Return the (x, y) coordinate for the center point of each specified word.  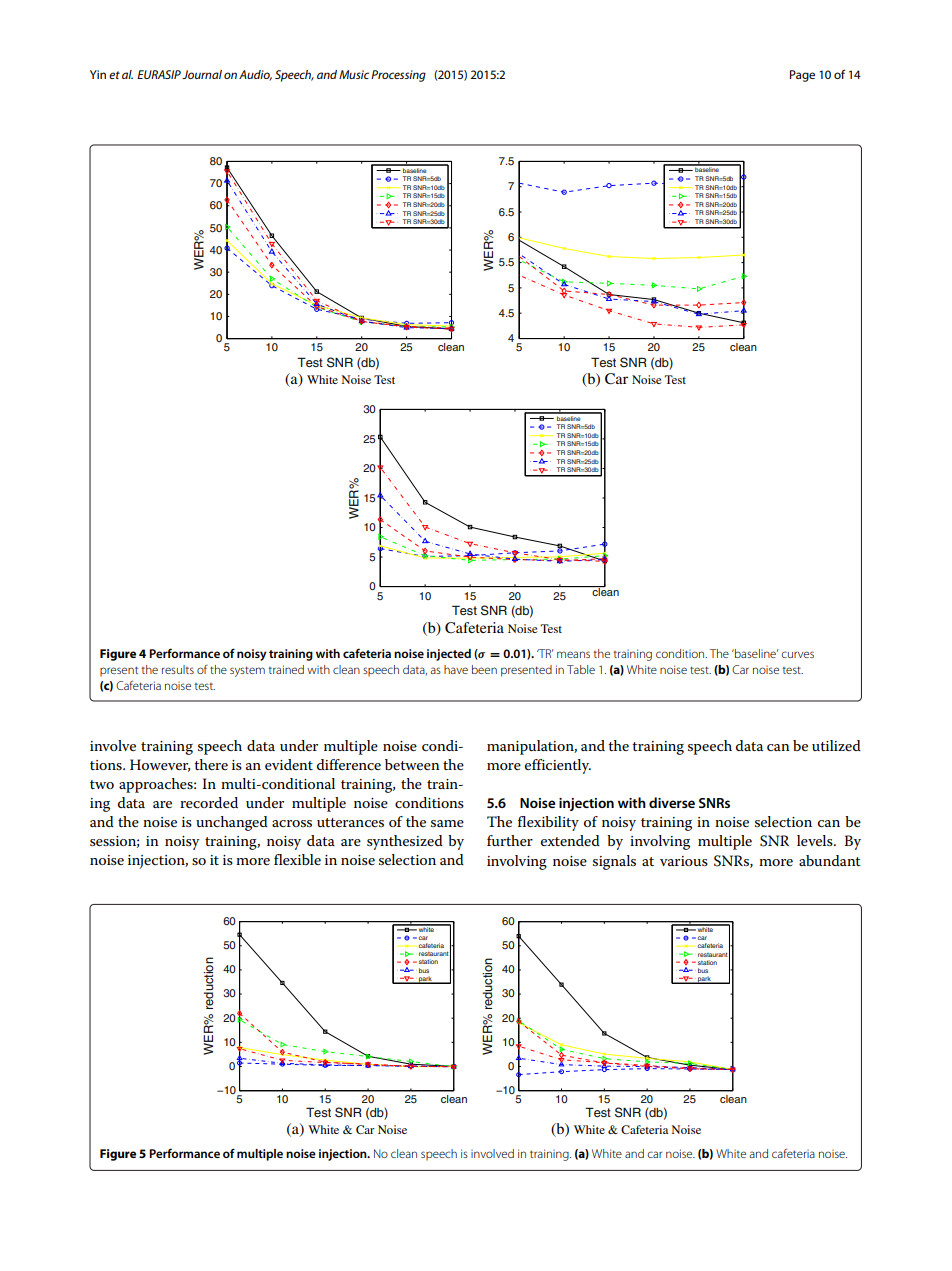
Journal (202, 74)
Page (802, 76)
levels (816, 840)
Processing (398, 76)
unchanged (232, 823)
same (447, 823)
